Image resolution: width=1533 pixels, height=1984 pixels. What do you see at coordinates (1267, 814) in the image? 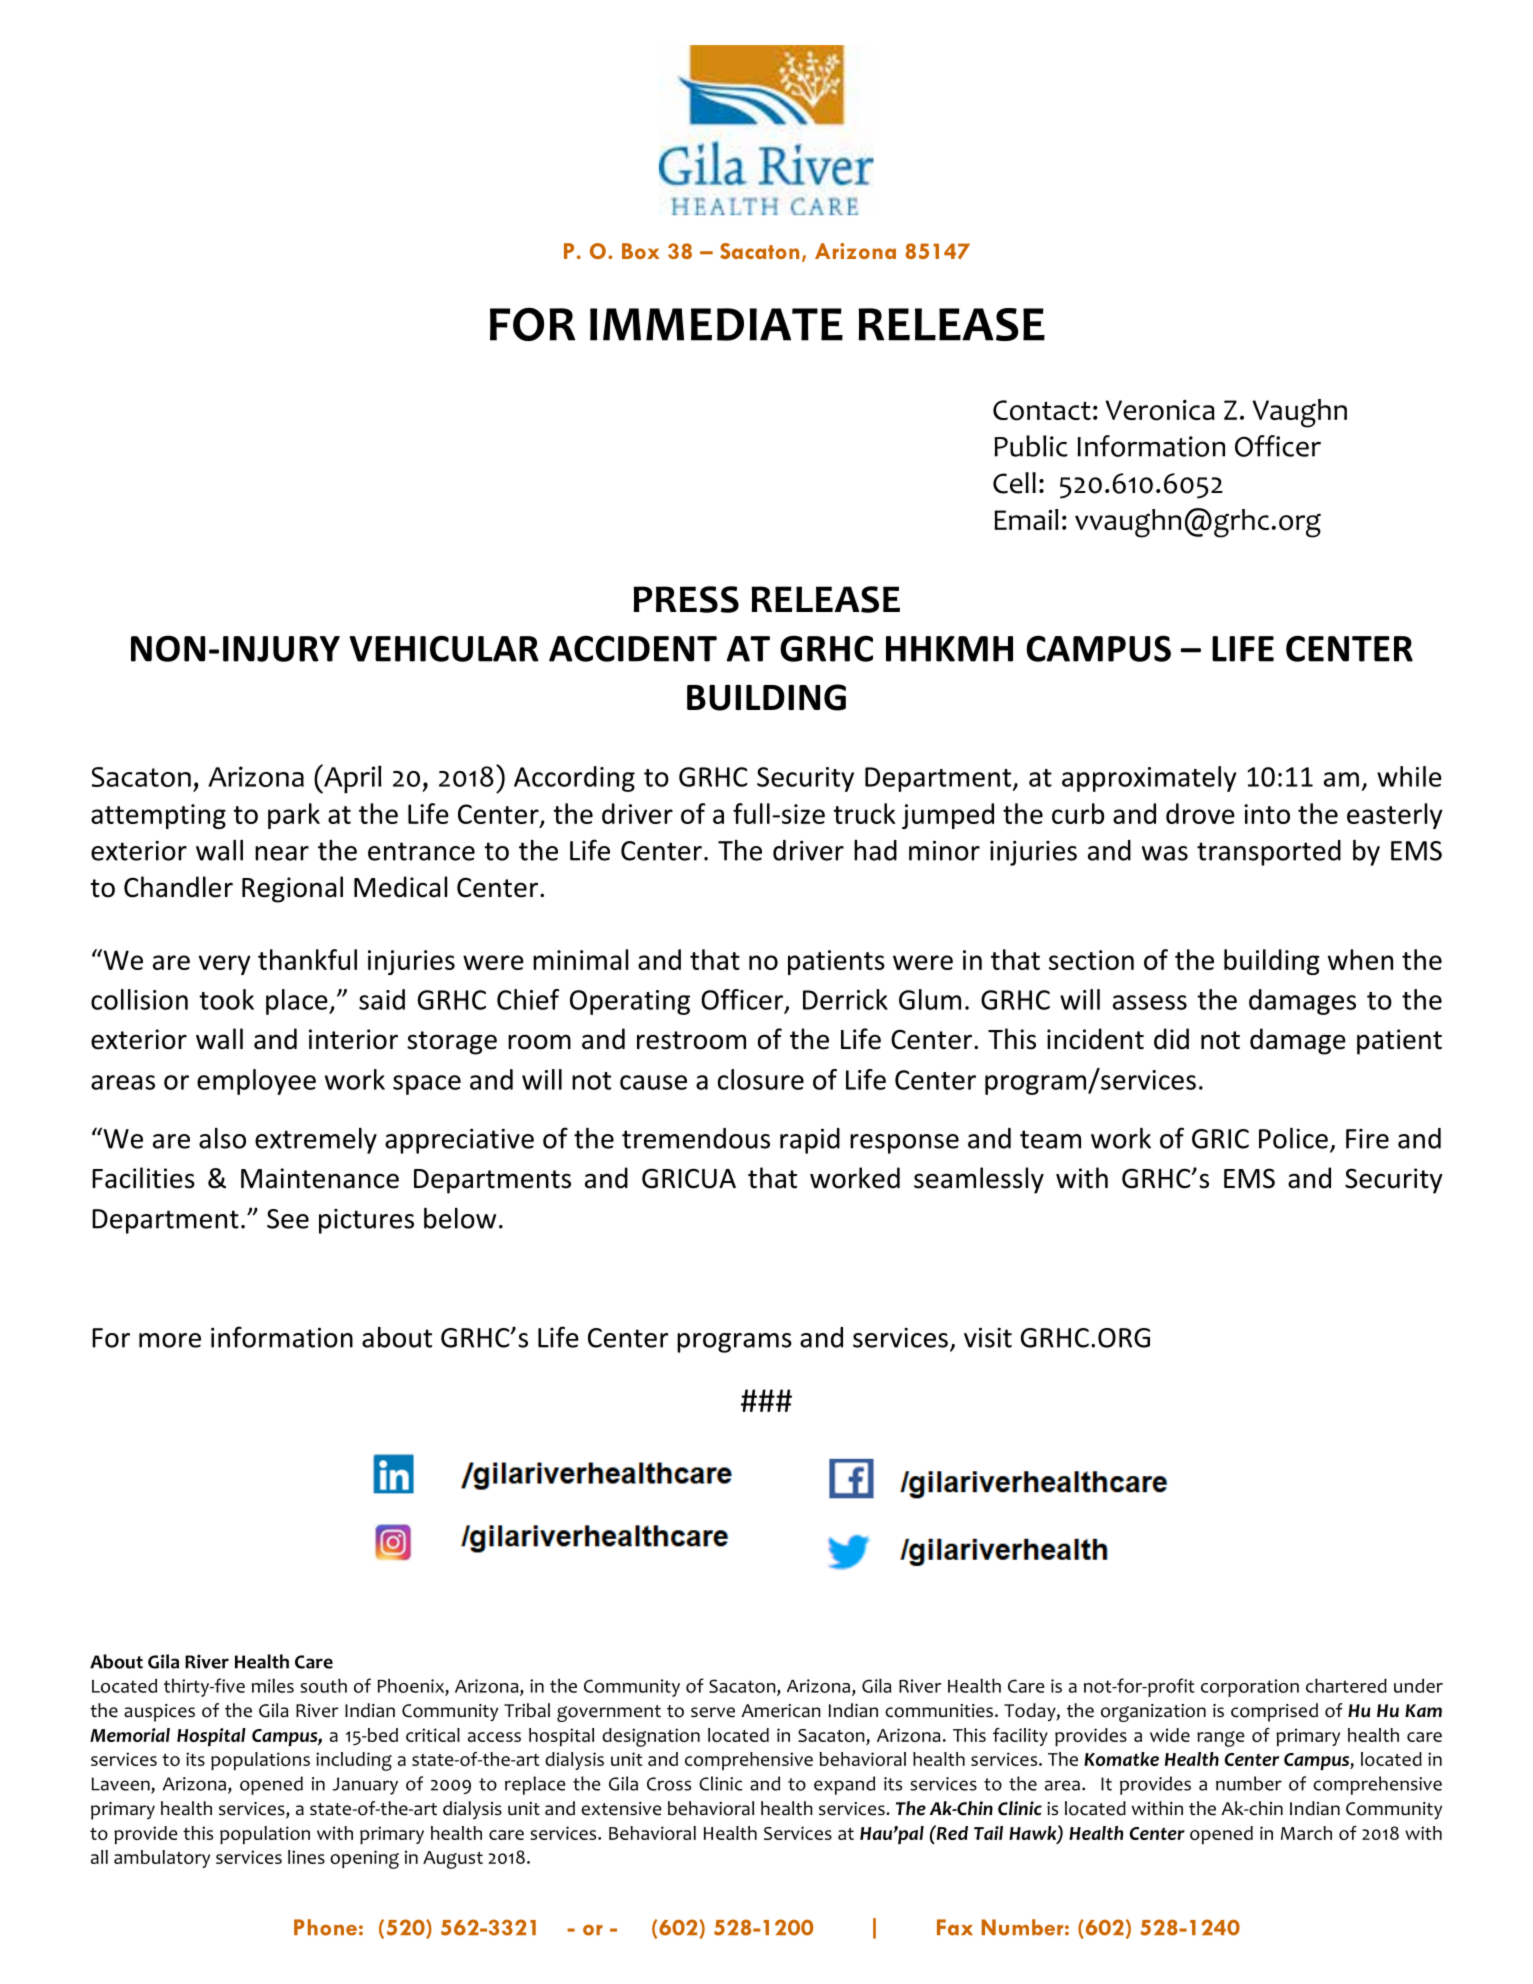
I see `into` at bounding box center [1267, 814].
